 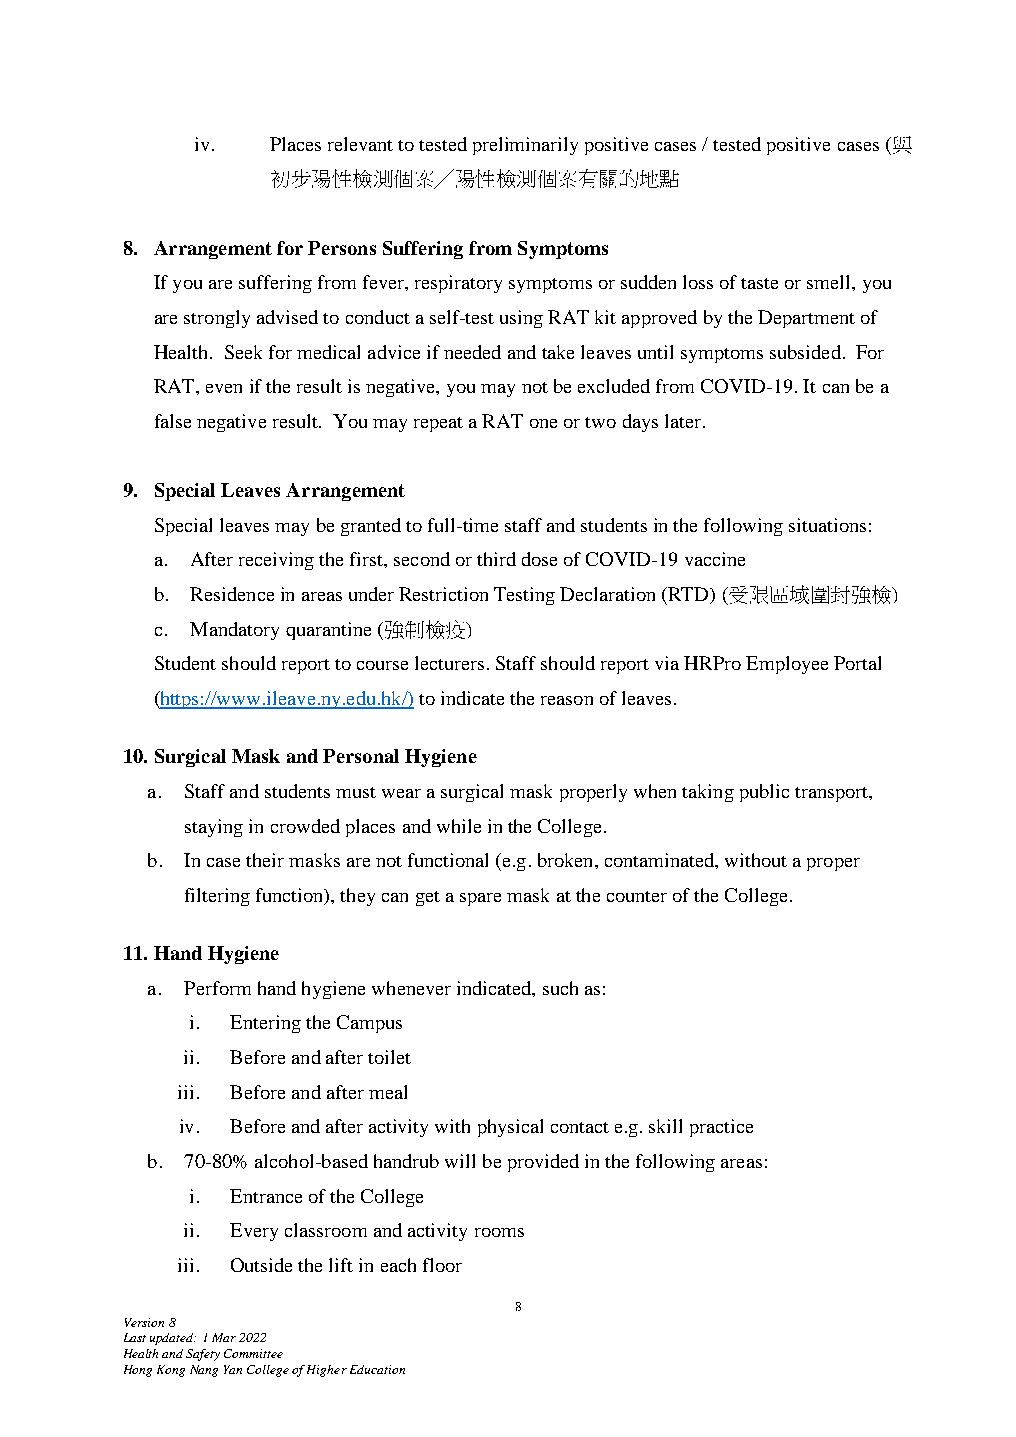 I want to click on Persons, so click(x=342, y=248).
